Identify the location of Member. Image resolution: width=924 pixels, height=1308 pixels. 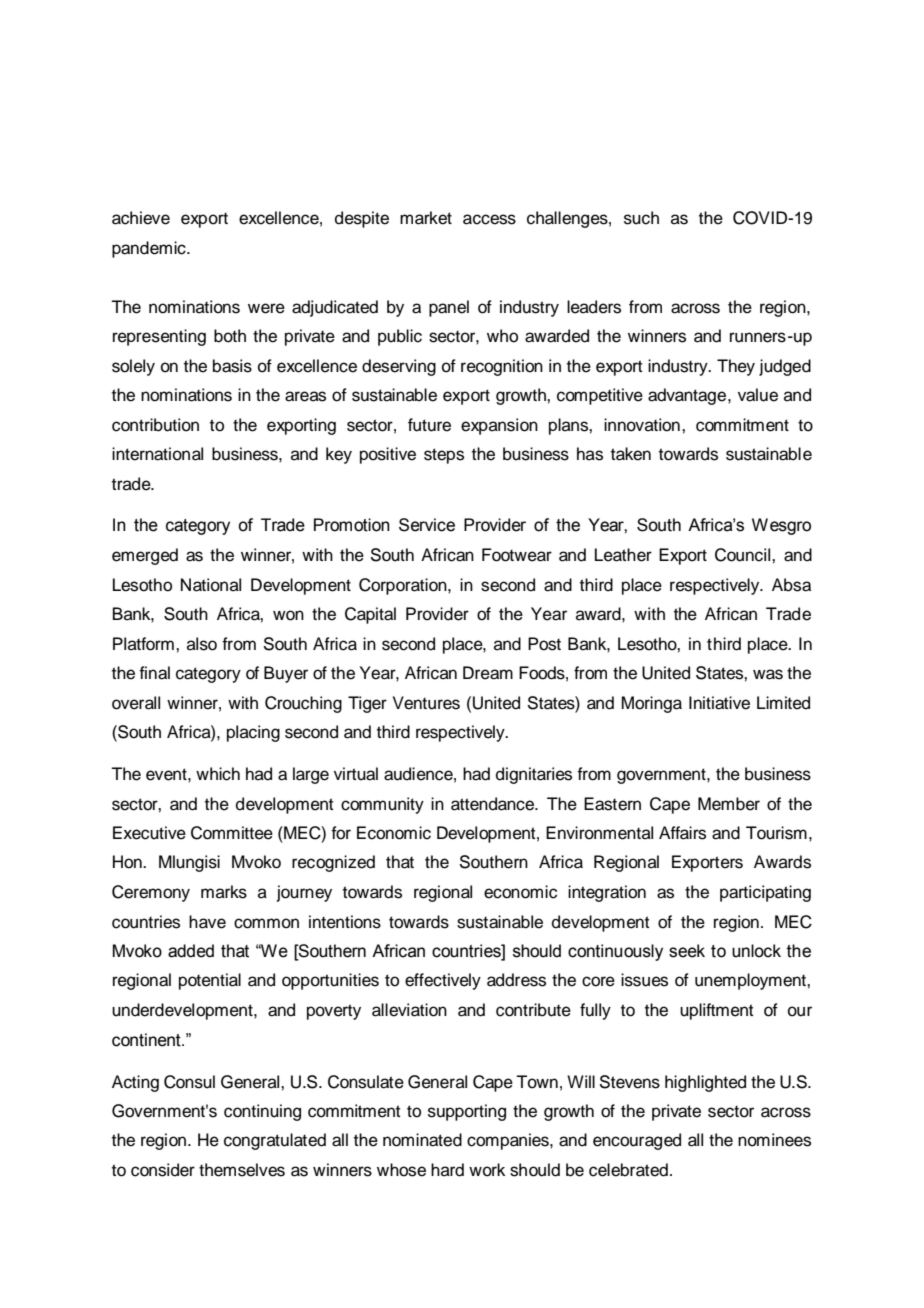
(729, 804).
